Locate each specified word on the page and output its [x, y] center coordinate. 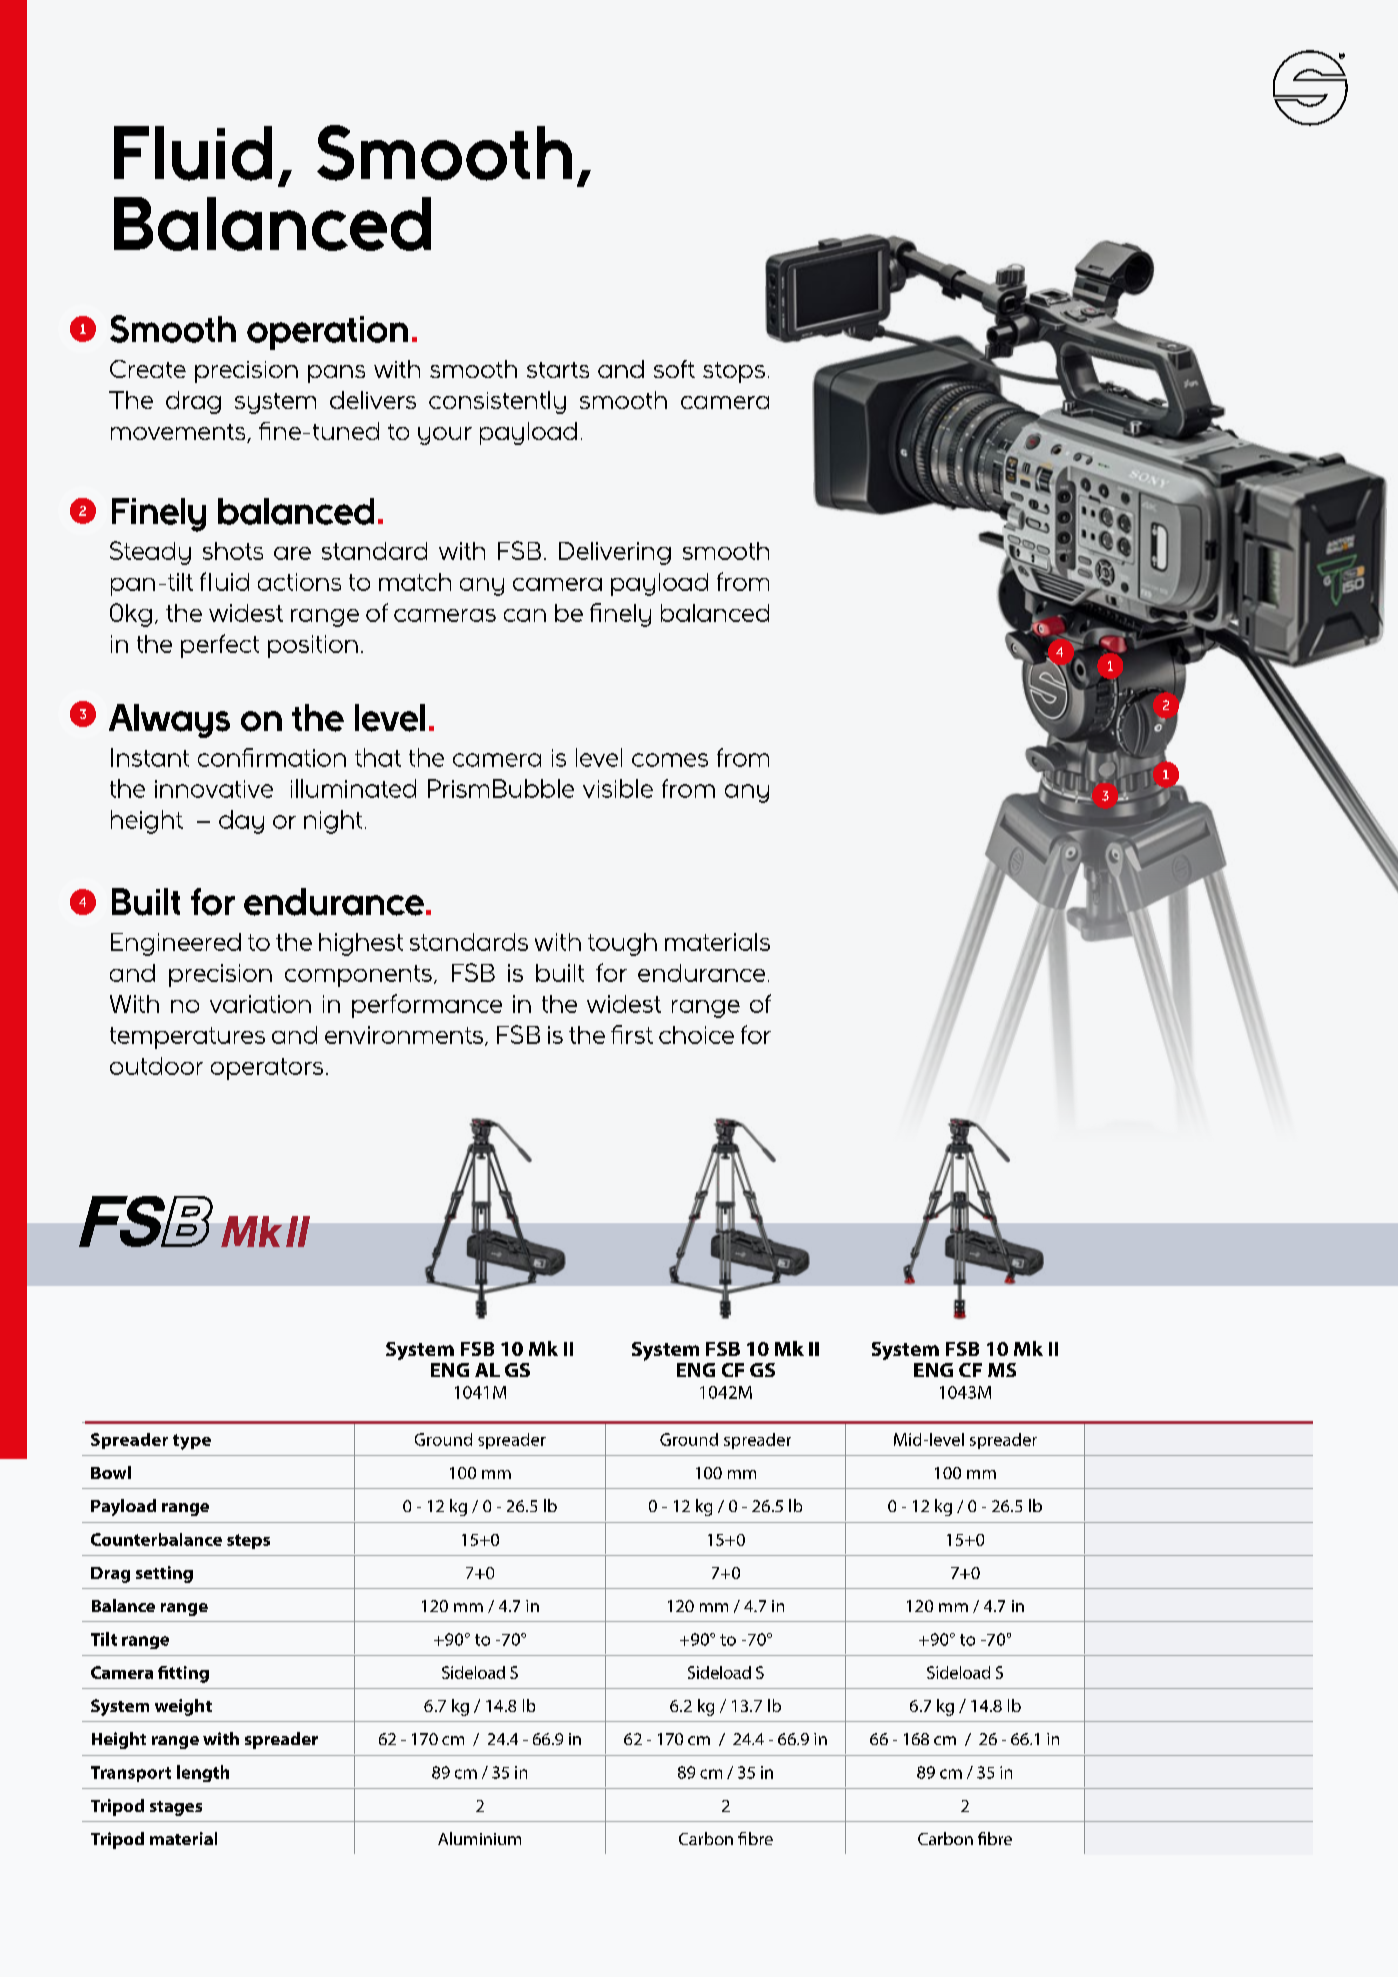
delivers [373, 400]
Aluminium [479, 1838]
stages [176, 1808]
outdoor [156, 1066]
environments [405, 1036]
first [632, 1034]
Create [148, 369]
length [203, 1773]
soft [674, 369]
